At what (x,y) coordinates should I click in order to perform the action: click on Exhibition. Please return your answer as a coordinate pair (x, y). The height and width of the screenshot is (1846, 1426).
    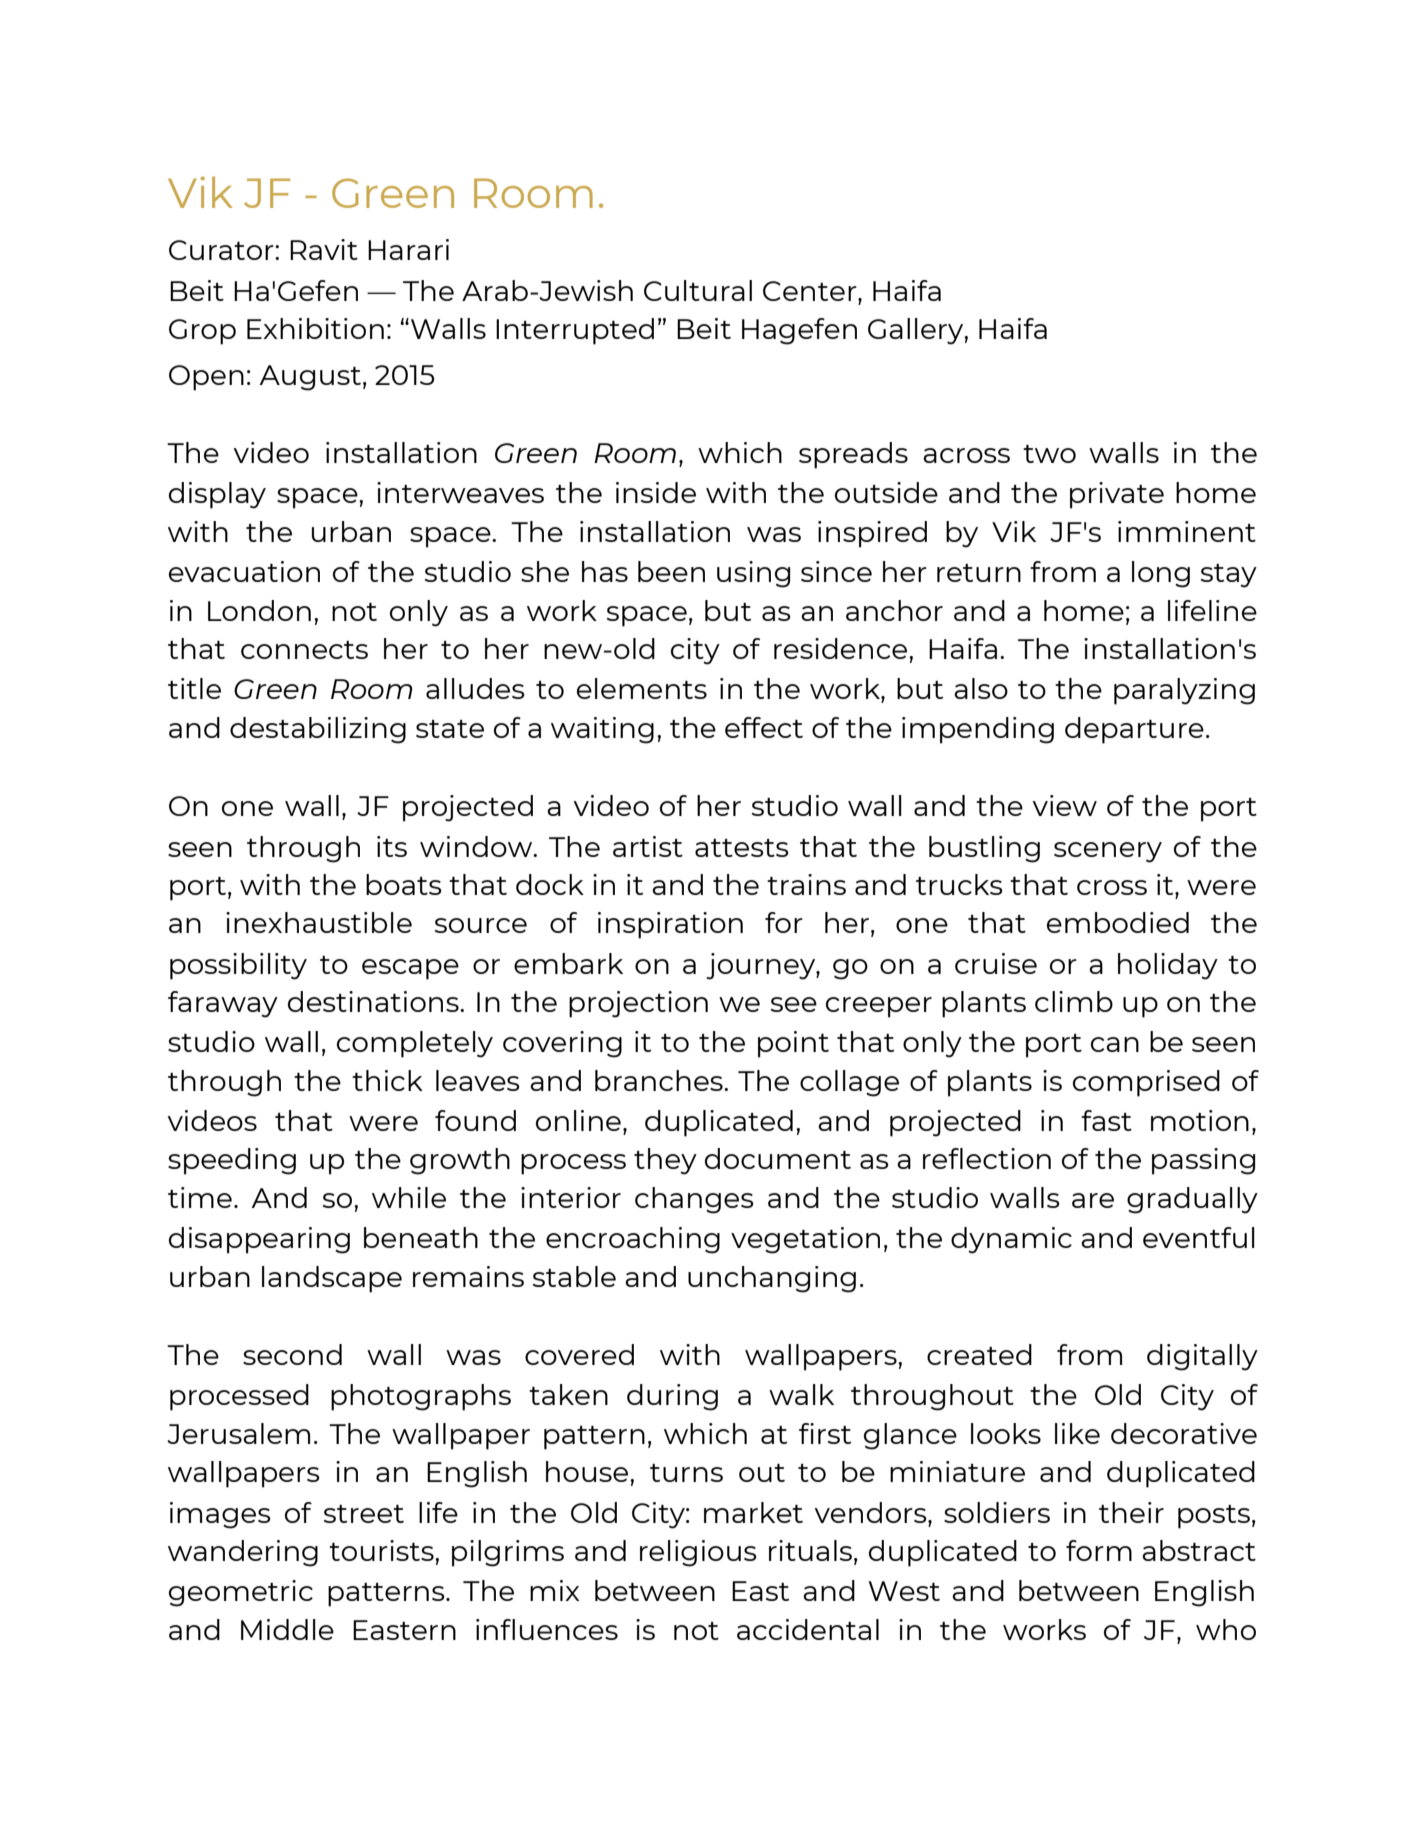
    Looking at the image, I should click on (315, 328).
